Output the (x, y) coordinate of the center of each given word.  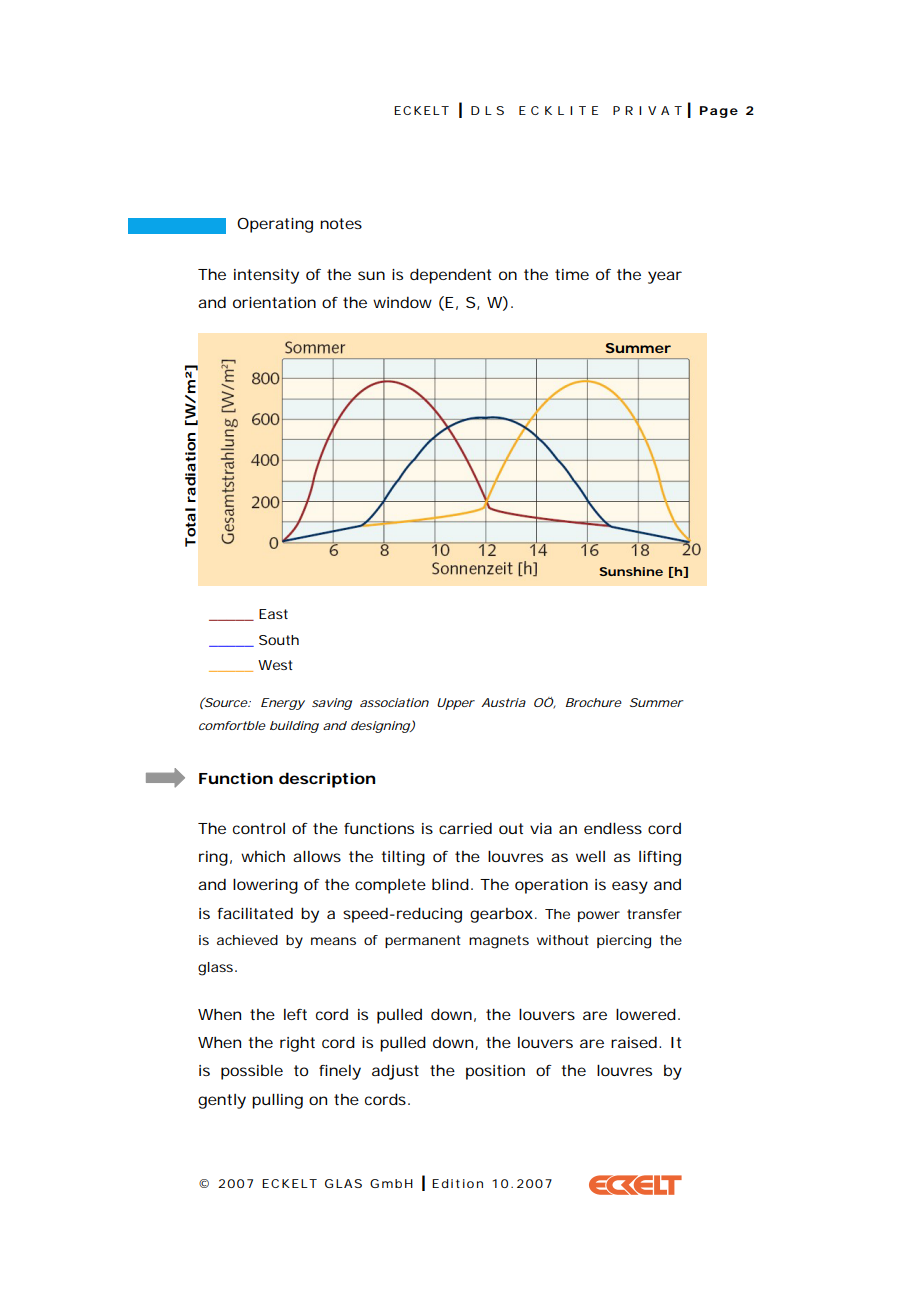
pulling (277, 1101)
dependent (450, 276)
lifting (660, 858)
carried (465, 828)
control (259, 828)
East (273, 614)
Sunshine (631, 571)
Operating (275, 225)
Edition (457, 1183)
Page (719, 112)
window (402, 302)
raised (634, 1042)
